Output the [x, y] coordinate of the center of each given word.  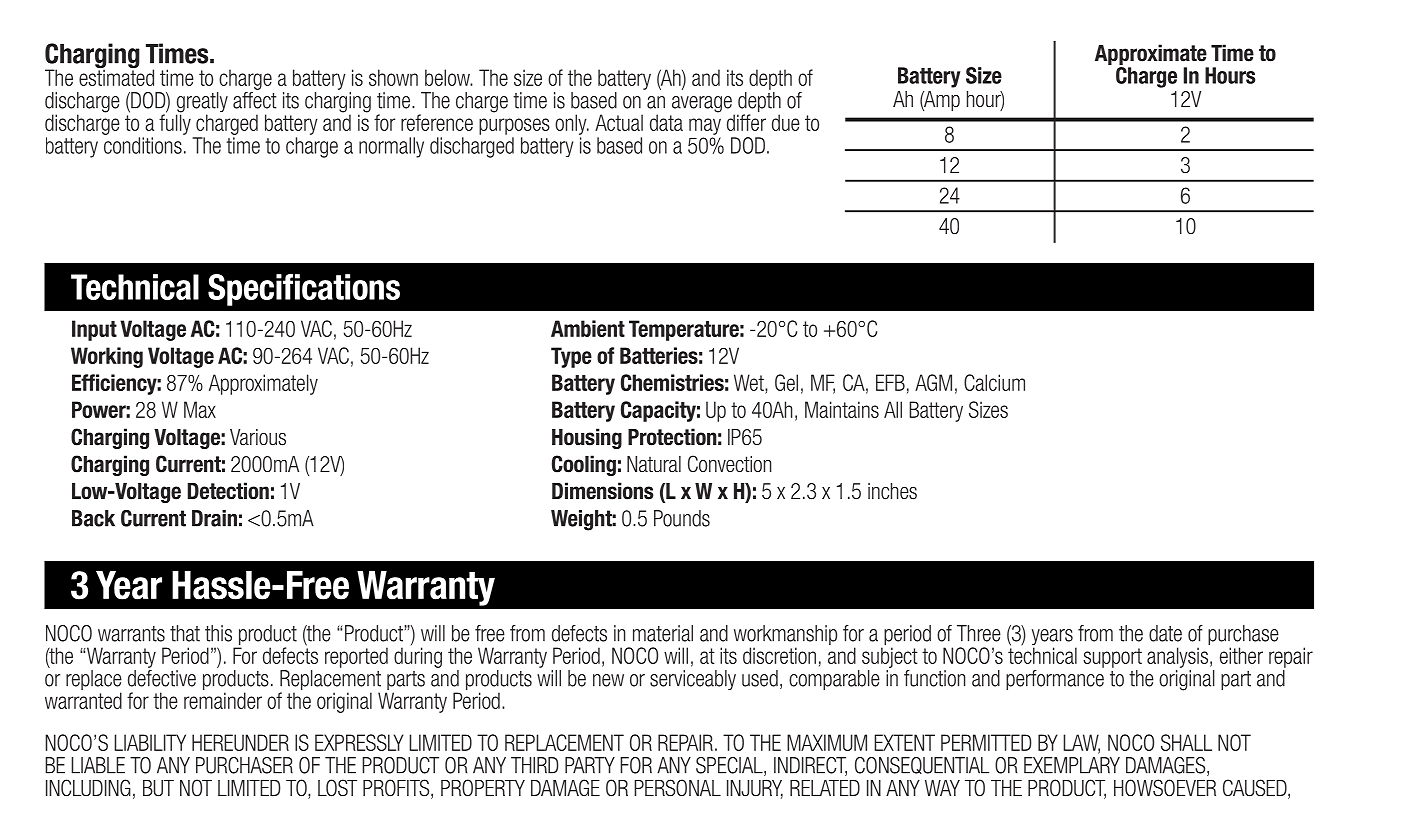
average [702, 104]
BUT [158, 788]
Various [258, 437]
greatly [202, 103]
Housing [587, 438]
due [786, 122]
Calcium [994, 382]
